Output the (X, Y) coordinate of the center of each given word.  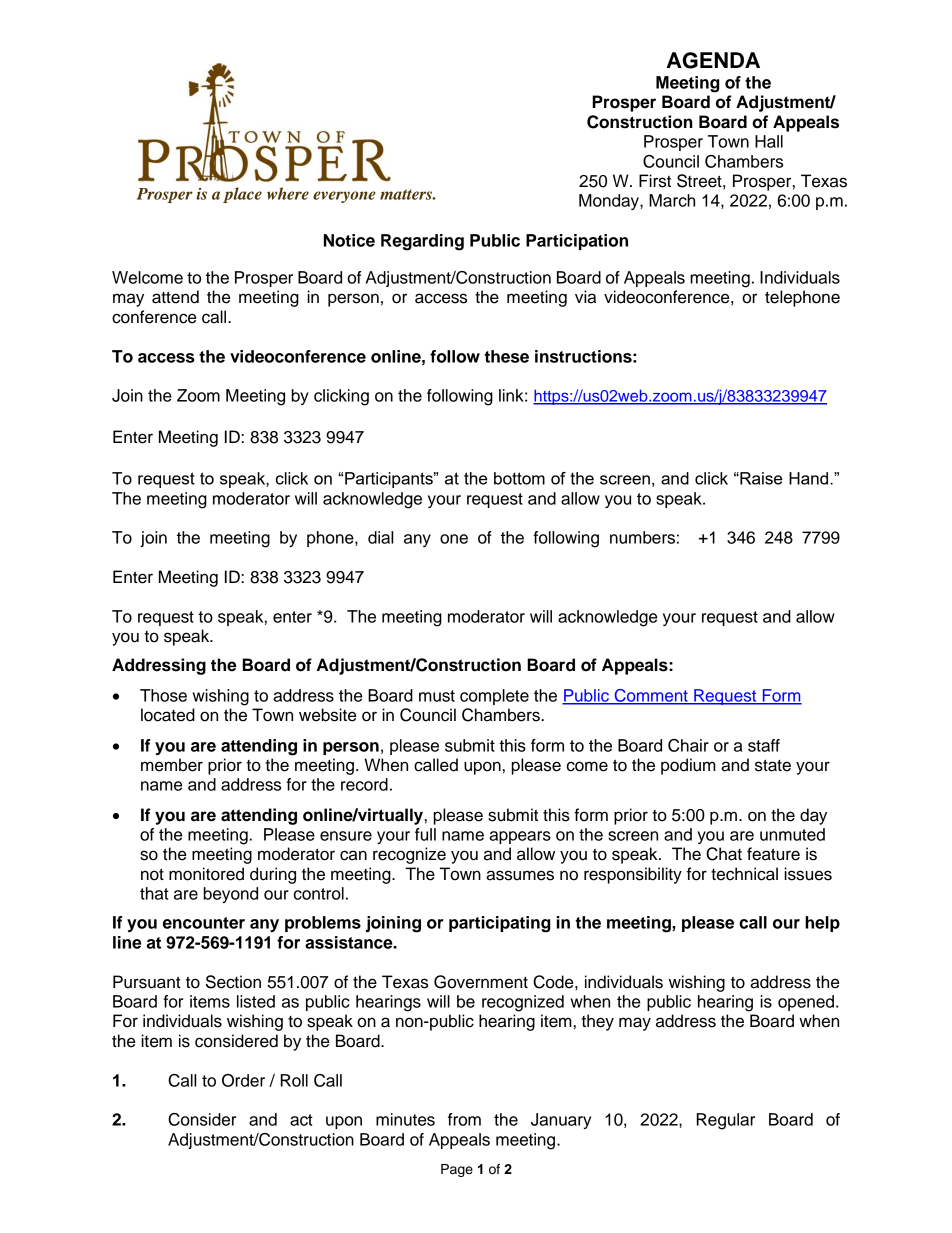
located (168, 715)
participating (499, 924)
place (242, 195)
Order (243, 1080)
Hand (808, 478)
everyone (344, 197)
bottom (519, 478)
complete (494, 697)
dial (380, 537)
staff (764, 745)
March (672, 200)
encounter (204, 923)
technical (744, 874)
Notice (349, 240)
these (507, 356)
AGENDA (713, 60)
